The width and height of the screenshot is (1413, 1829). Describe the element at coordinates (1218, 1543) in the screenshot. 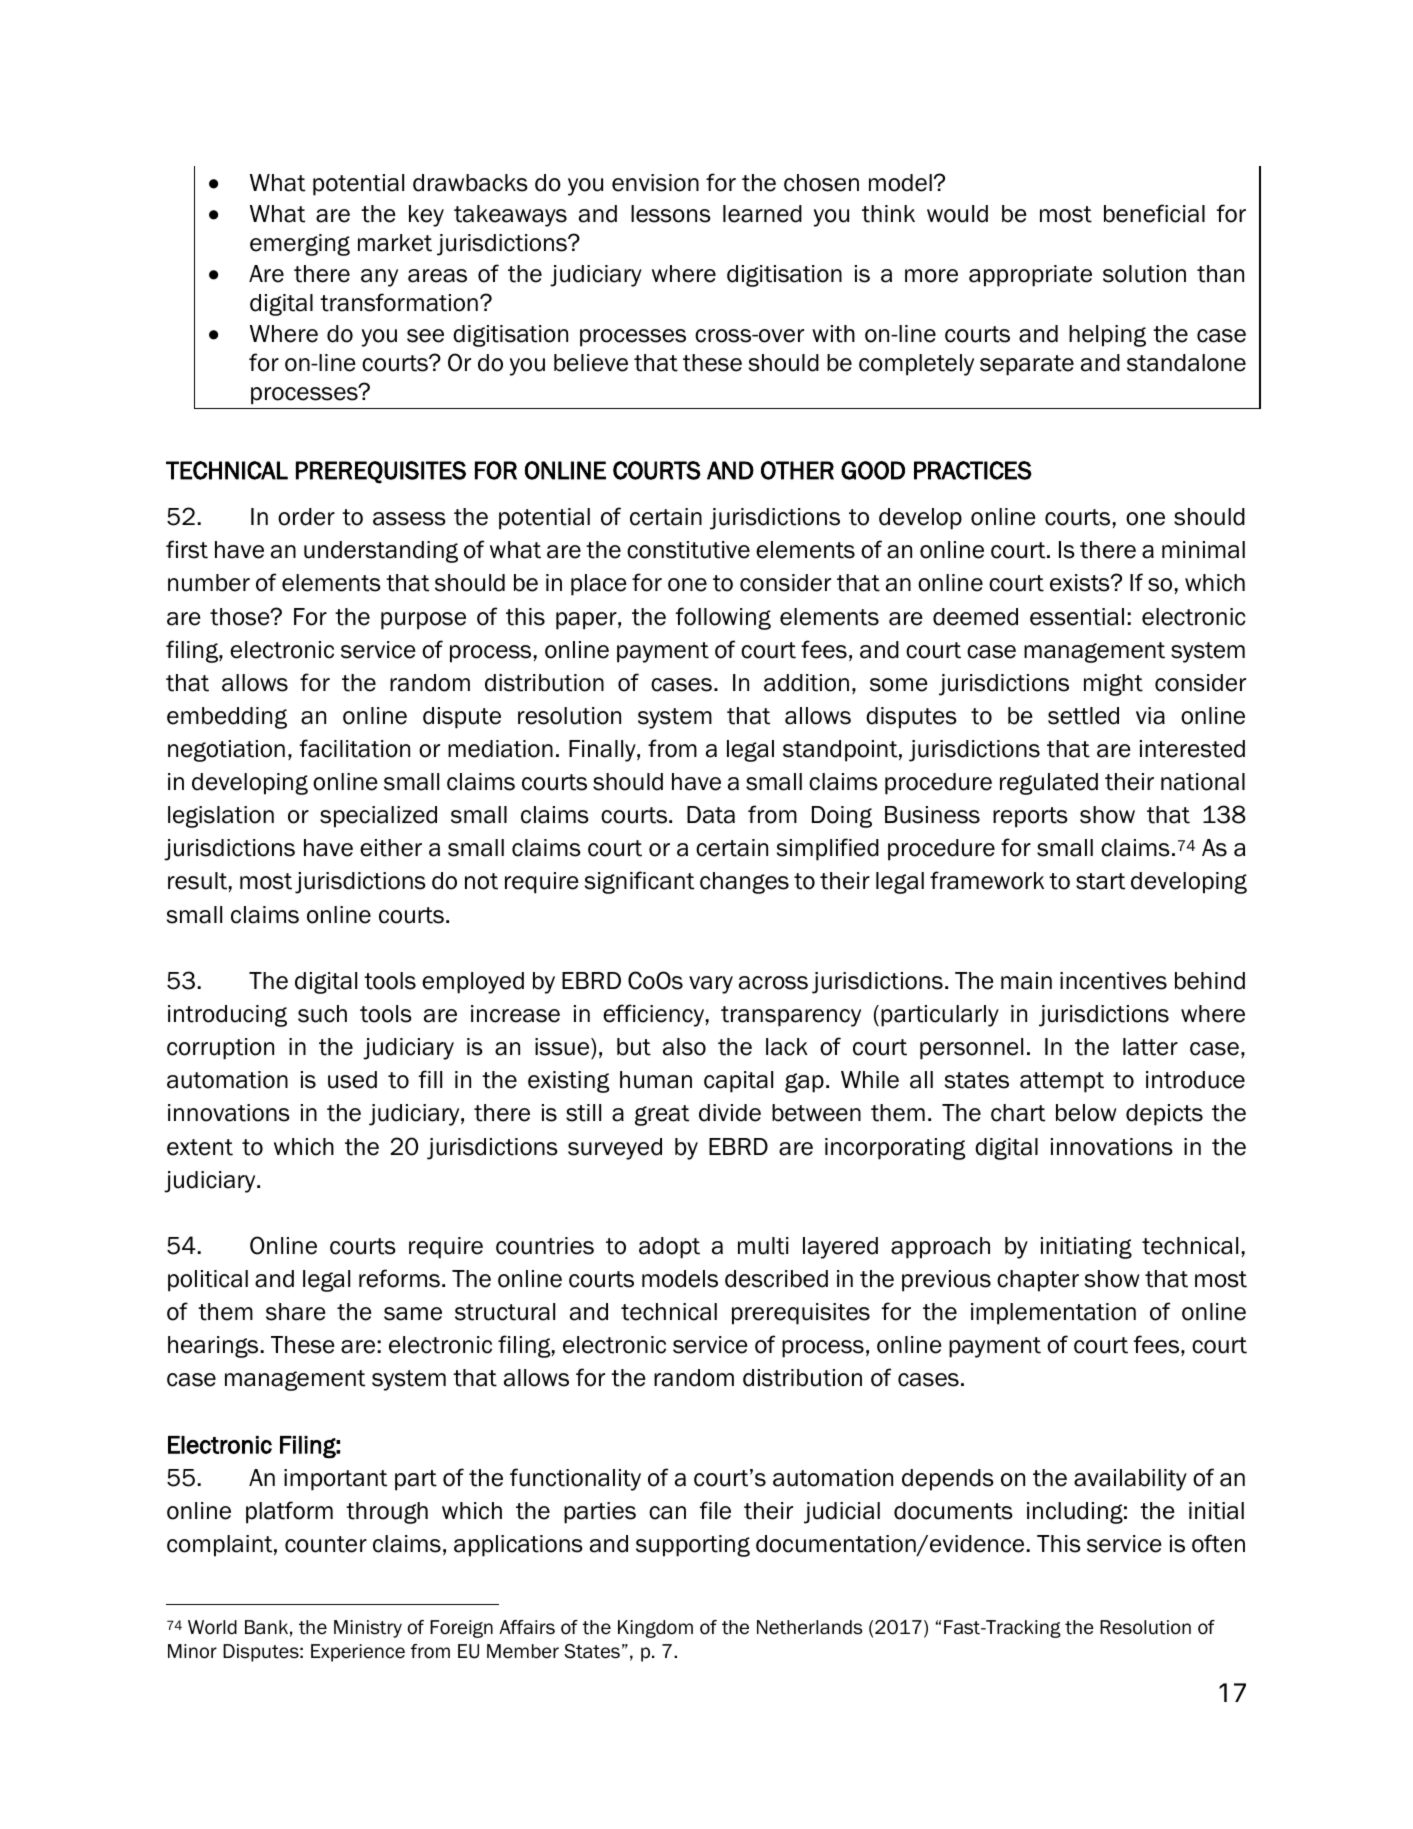

I see `often` at that location.
